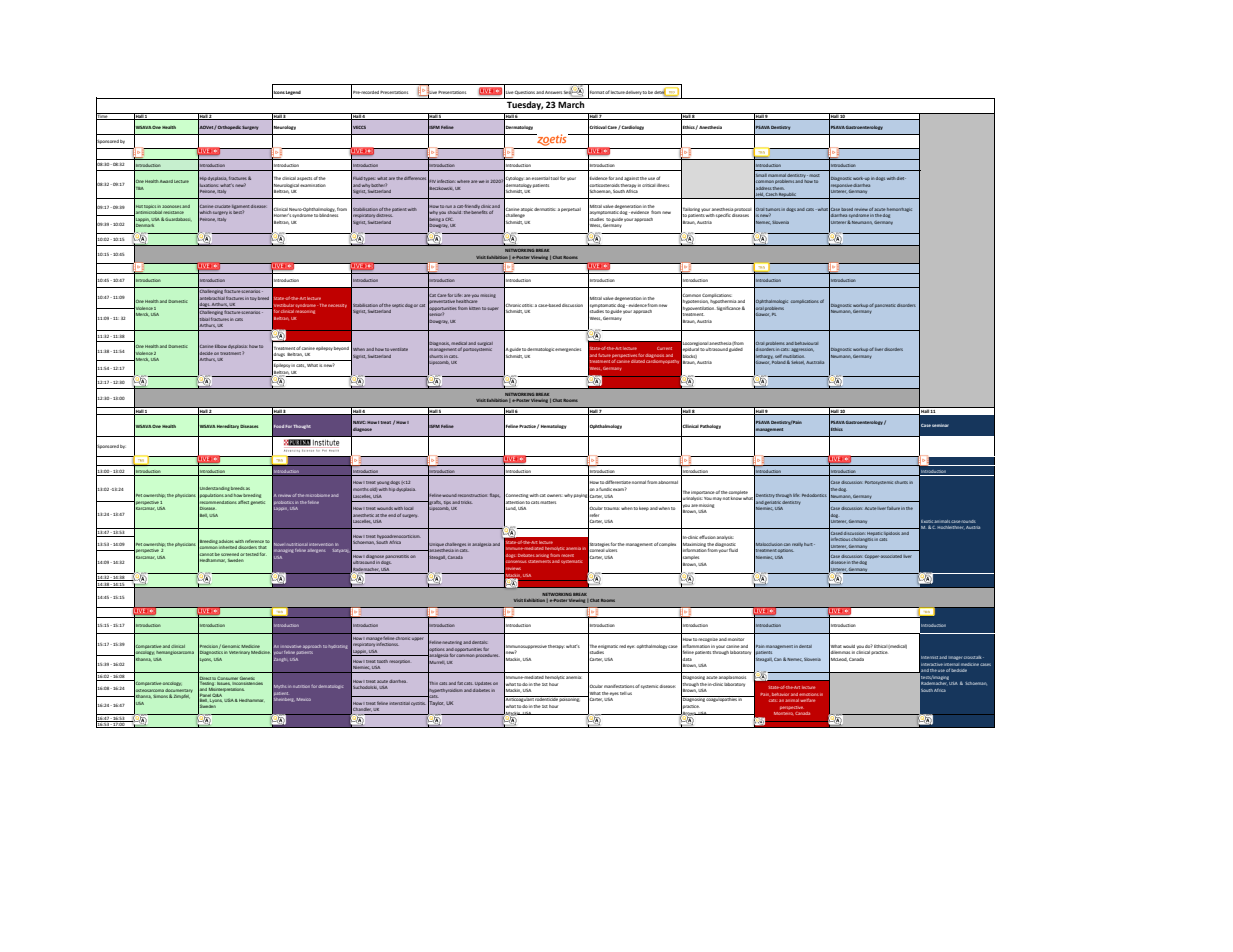  I want to click on Hereditary, so click(228, 427).
